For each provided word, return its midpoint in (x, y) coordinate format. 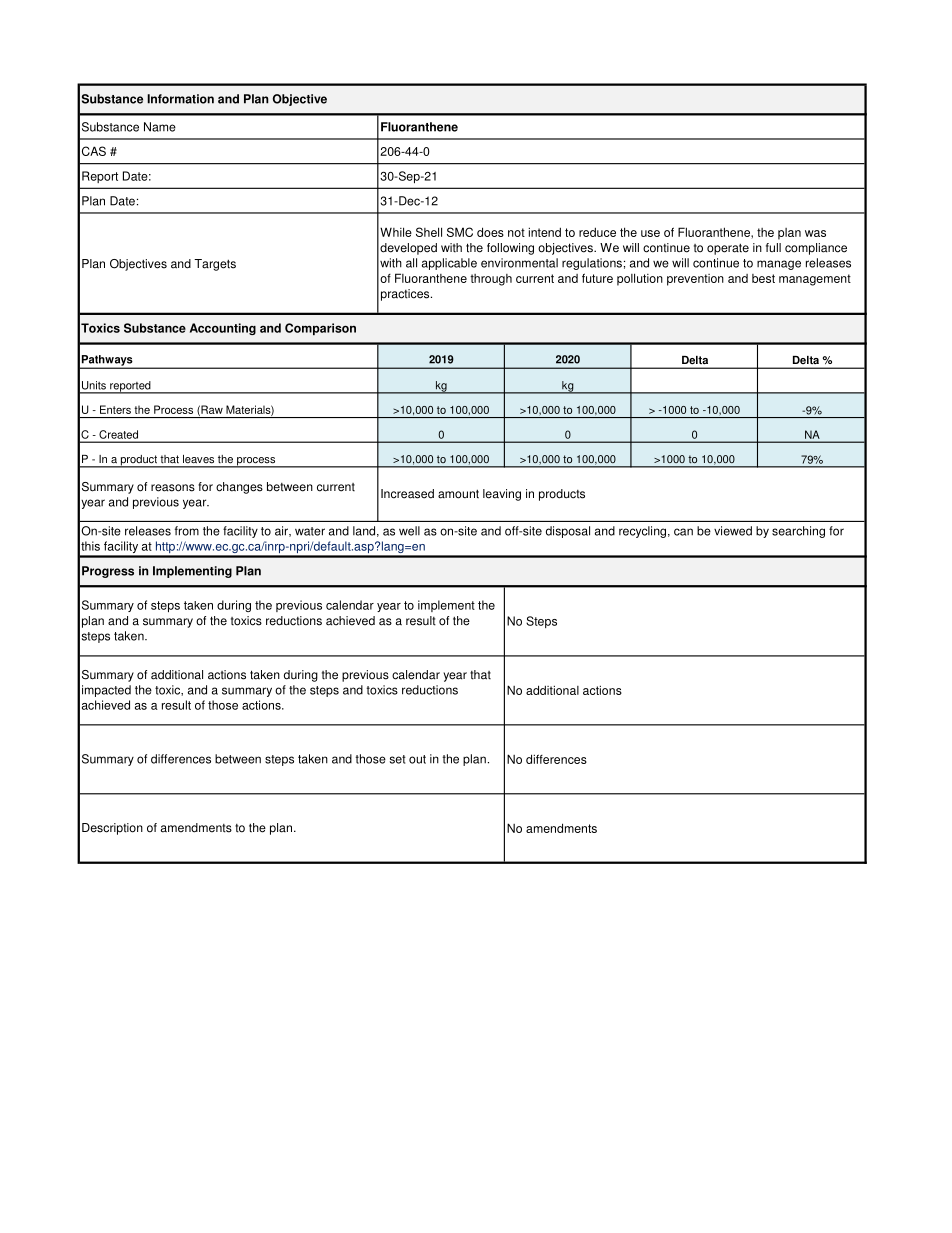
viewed (733, 531)
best (763, 278)
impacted (106, 691)
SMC (460, 232)
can (683, 532)
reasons (173, 488)
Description (112, 829)
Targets (215, 265)
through (491, 280)
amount (458, 494)
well (409, 531)
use (650, 233)
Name (160, 127)
